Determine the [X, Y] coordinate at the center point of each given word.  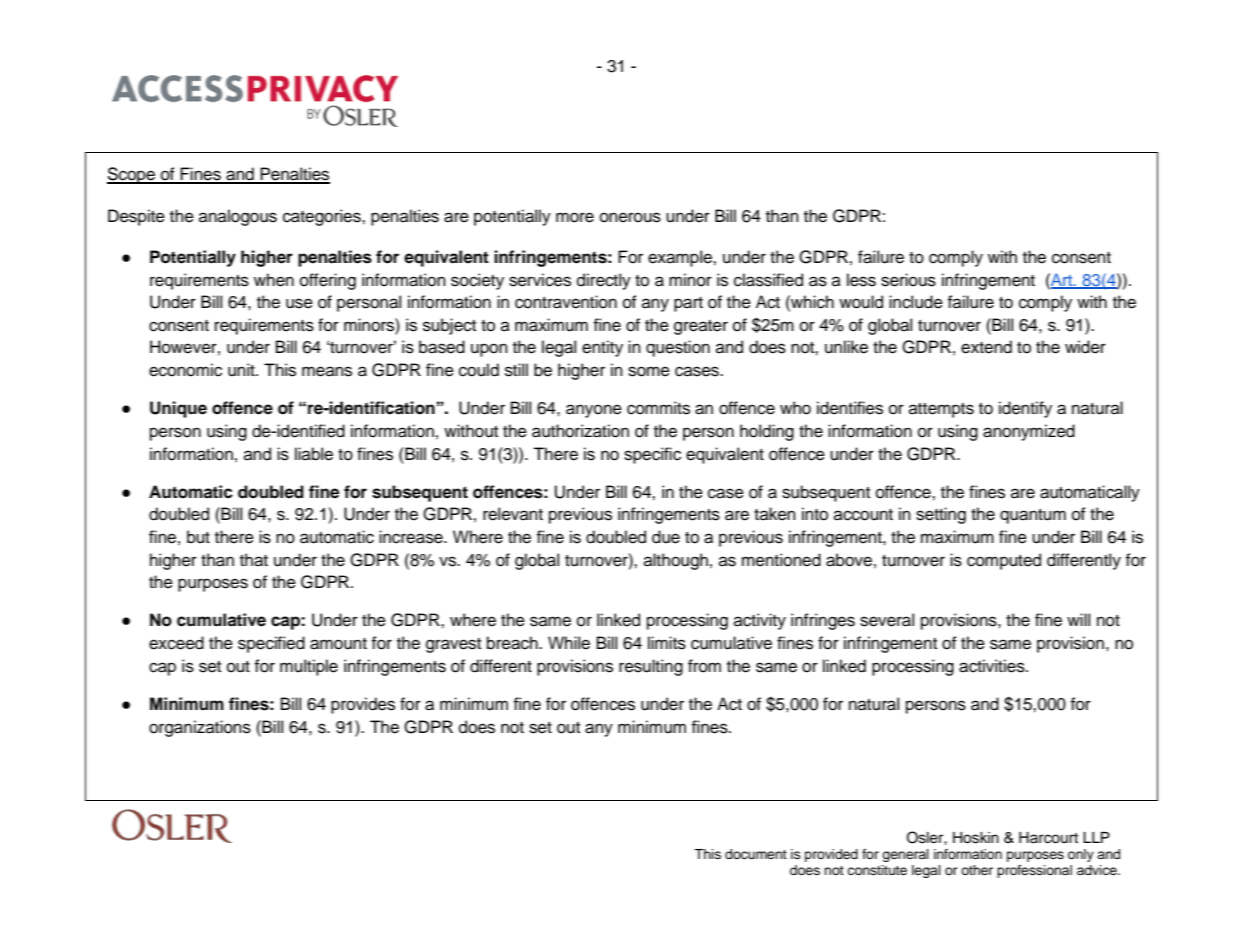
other [977, 870]
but [198, 537]
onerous [630, 217]
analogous [238, 217]
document [756, 854]
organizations [200, 728]
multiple [309, 667]
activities [993, 666]
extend [986, 347]
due [666, 537]
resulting [651, 667]
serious [908, 280]
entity [602, 348]
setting [941, 515]
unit [242, 370]
